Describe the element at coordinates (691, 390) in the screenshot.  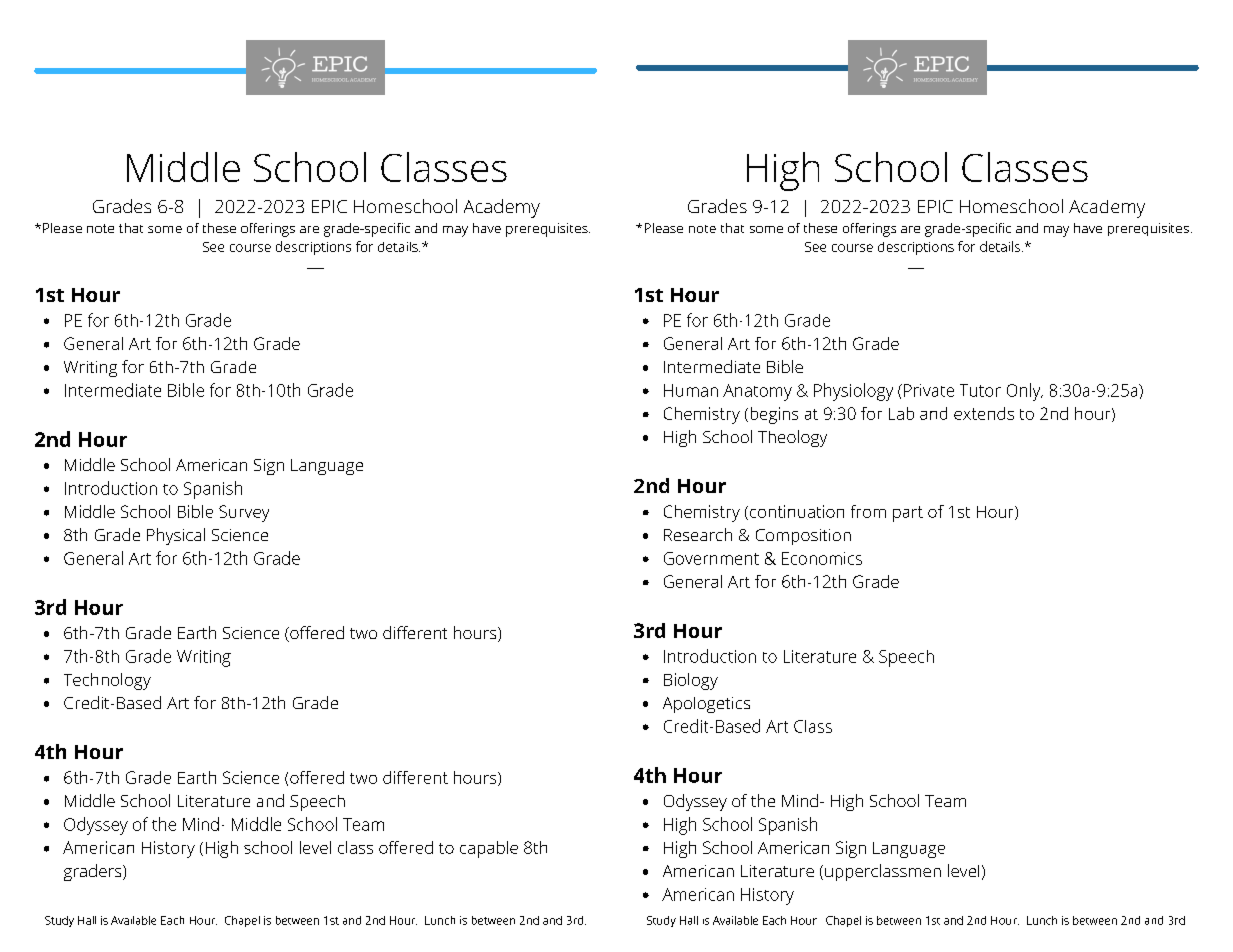
I see `Human` at that location.
